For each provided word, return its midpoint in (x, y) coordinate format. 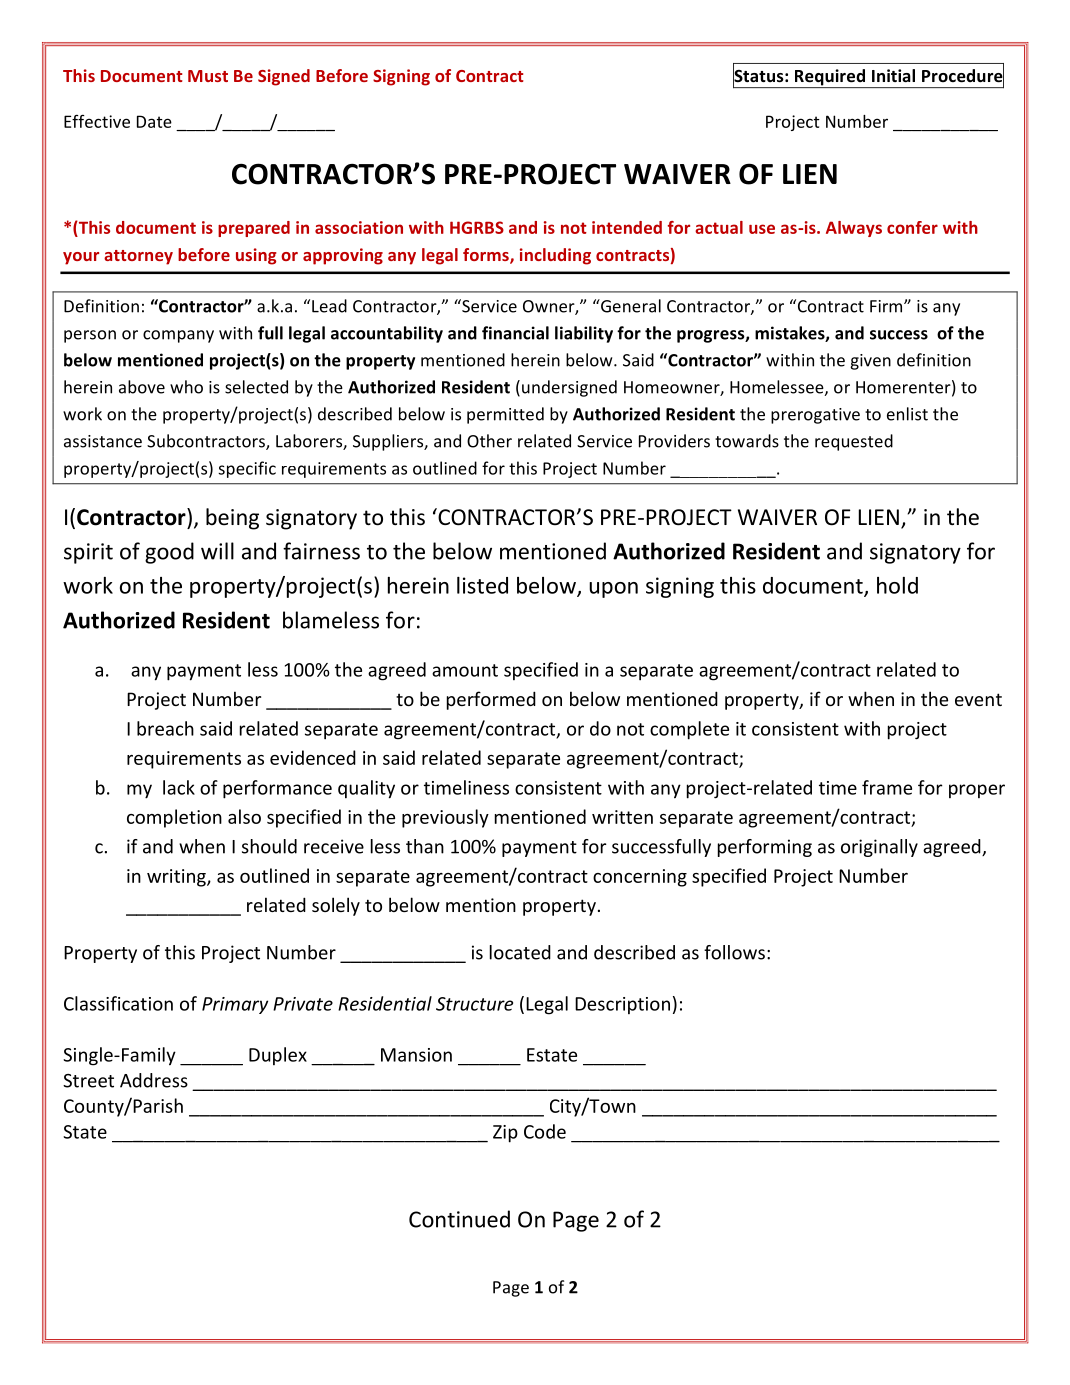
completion (174, 818)
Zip (505, 1134)
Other (489, 441)
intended (627, 227)
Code (545, 1131)
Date (154, 121)
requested (854, 442)
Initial (893, 75)
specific (247, 469)
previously (445, 818)
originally (879, 848)
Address (154, 1080)
